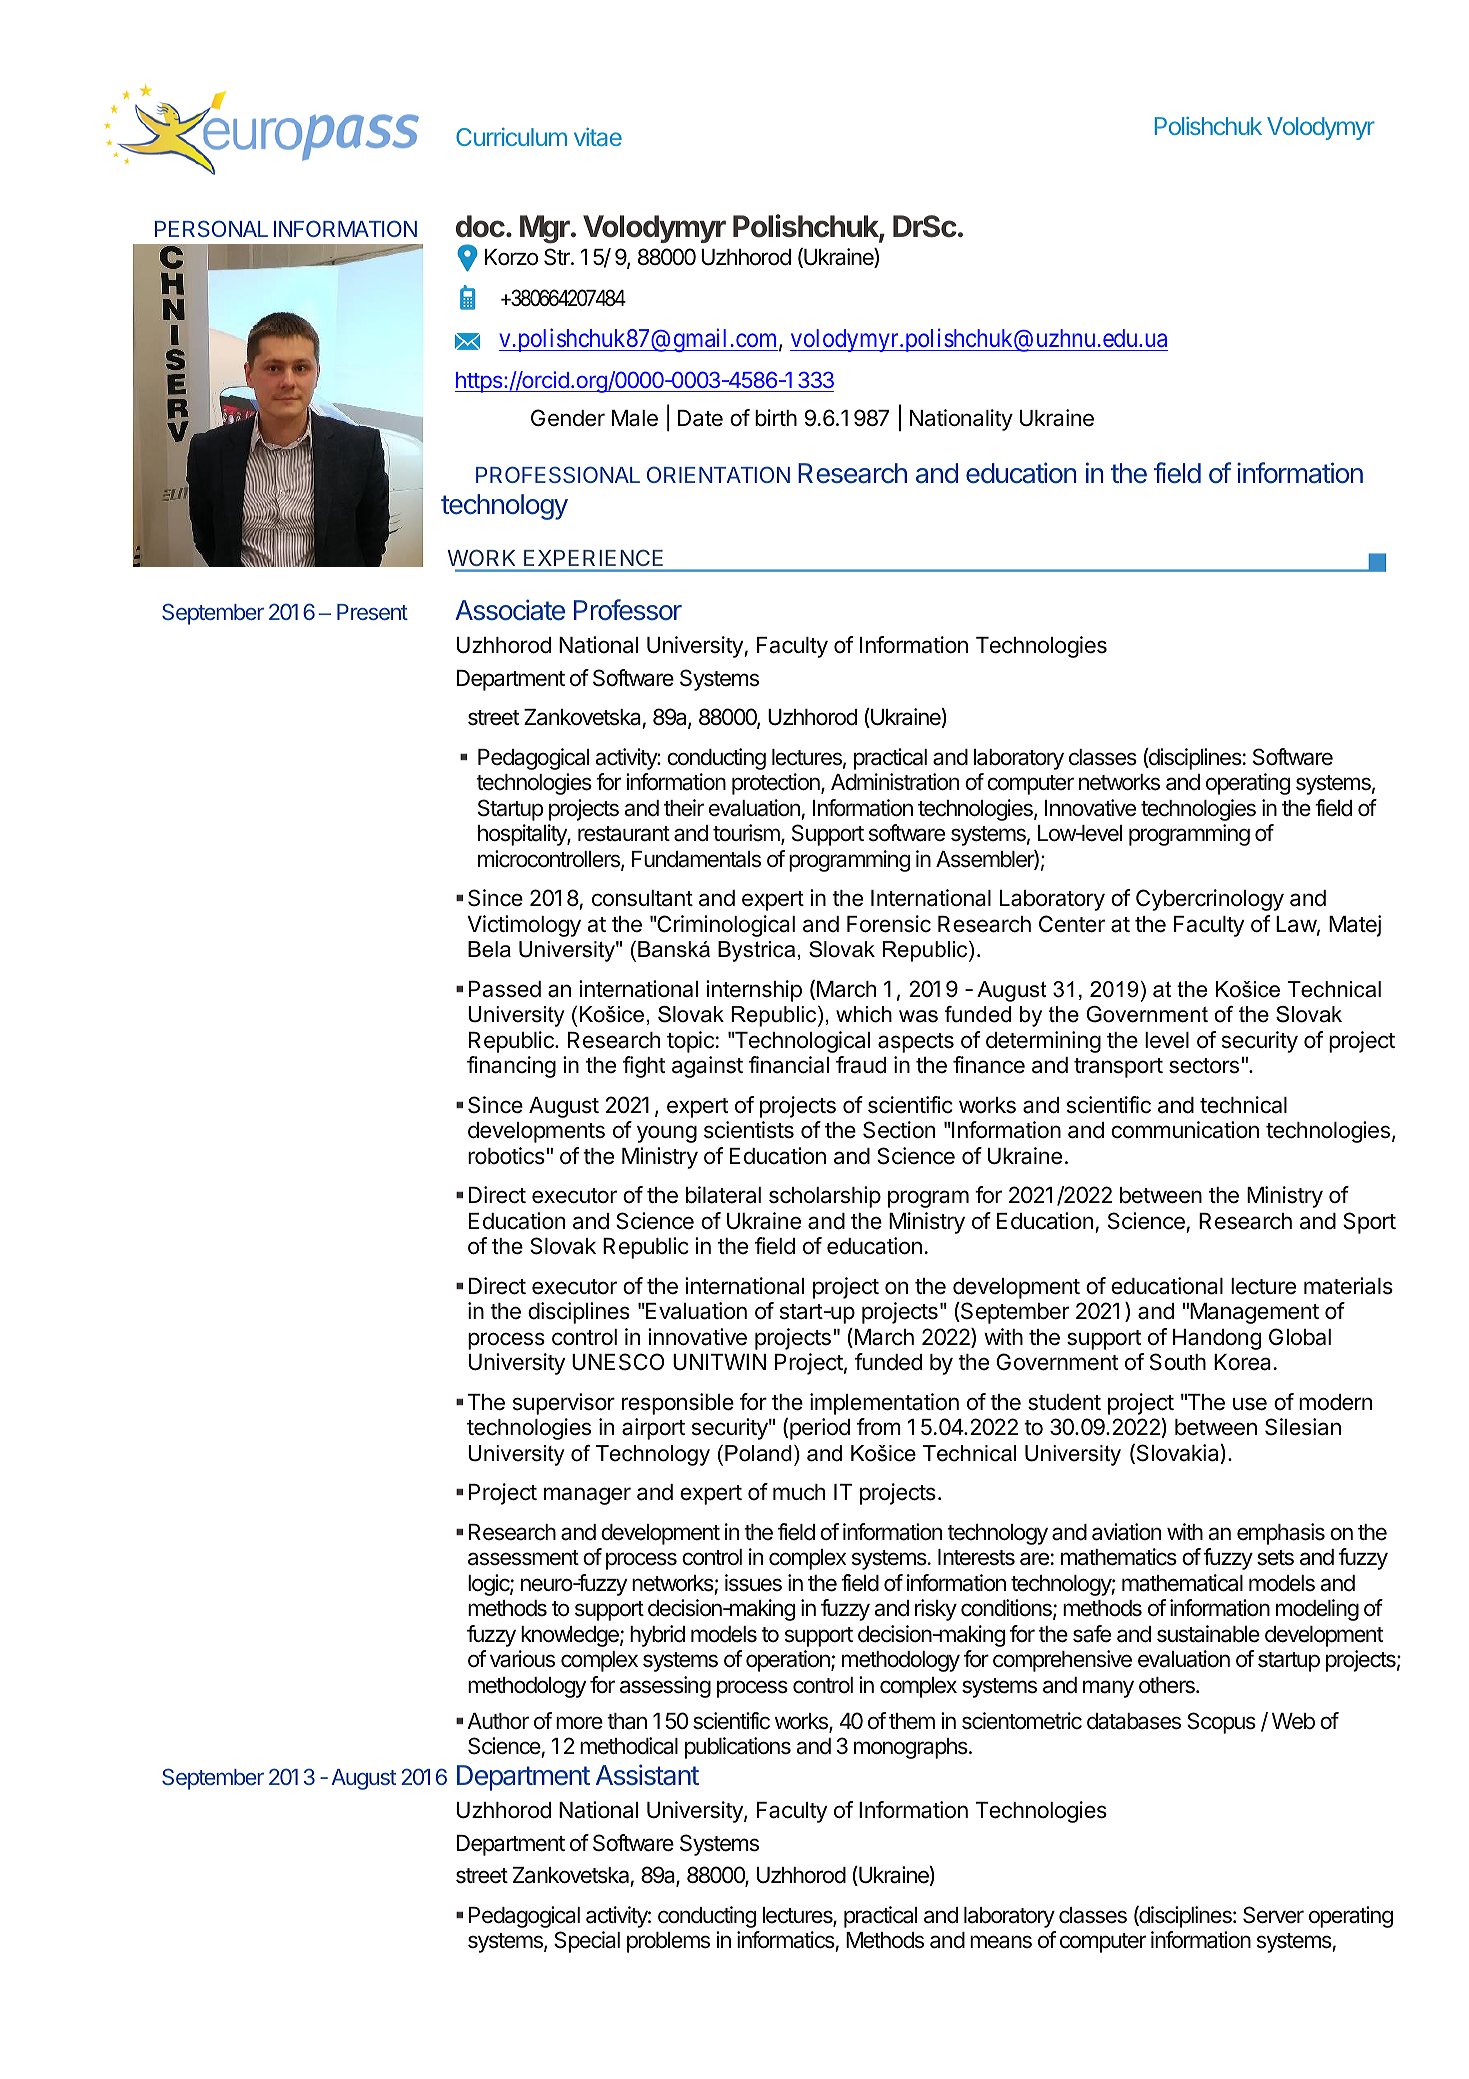 The image size is (1469, 2079). Describe the element at coordinates (587, 1942) in the image. I see `Special` at that location.
